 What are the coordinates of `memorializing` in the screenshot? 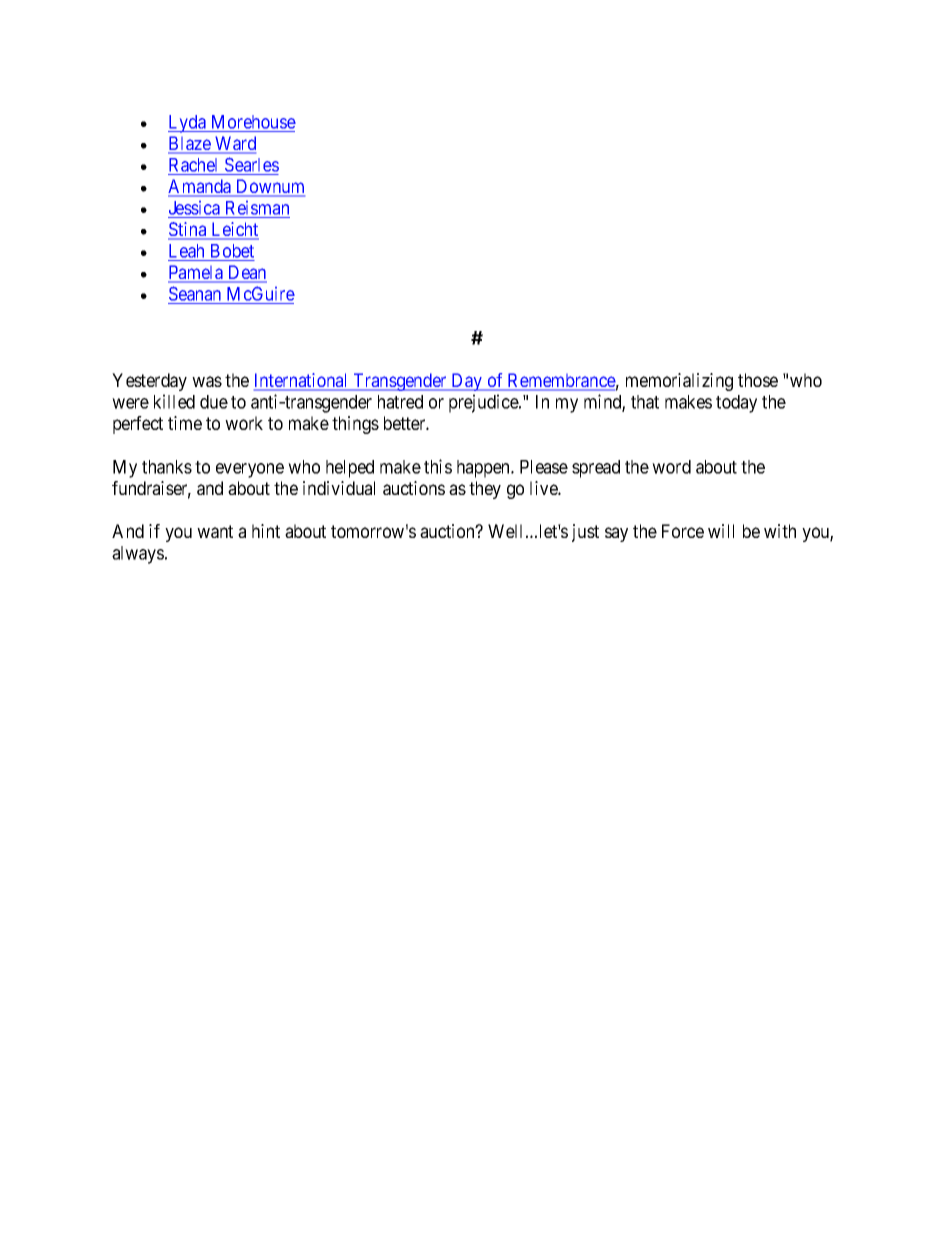 It's located at (679, 382).
